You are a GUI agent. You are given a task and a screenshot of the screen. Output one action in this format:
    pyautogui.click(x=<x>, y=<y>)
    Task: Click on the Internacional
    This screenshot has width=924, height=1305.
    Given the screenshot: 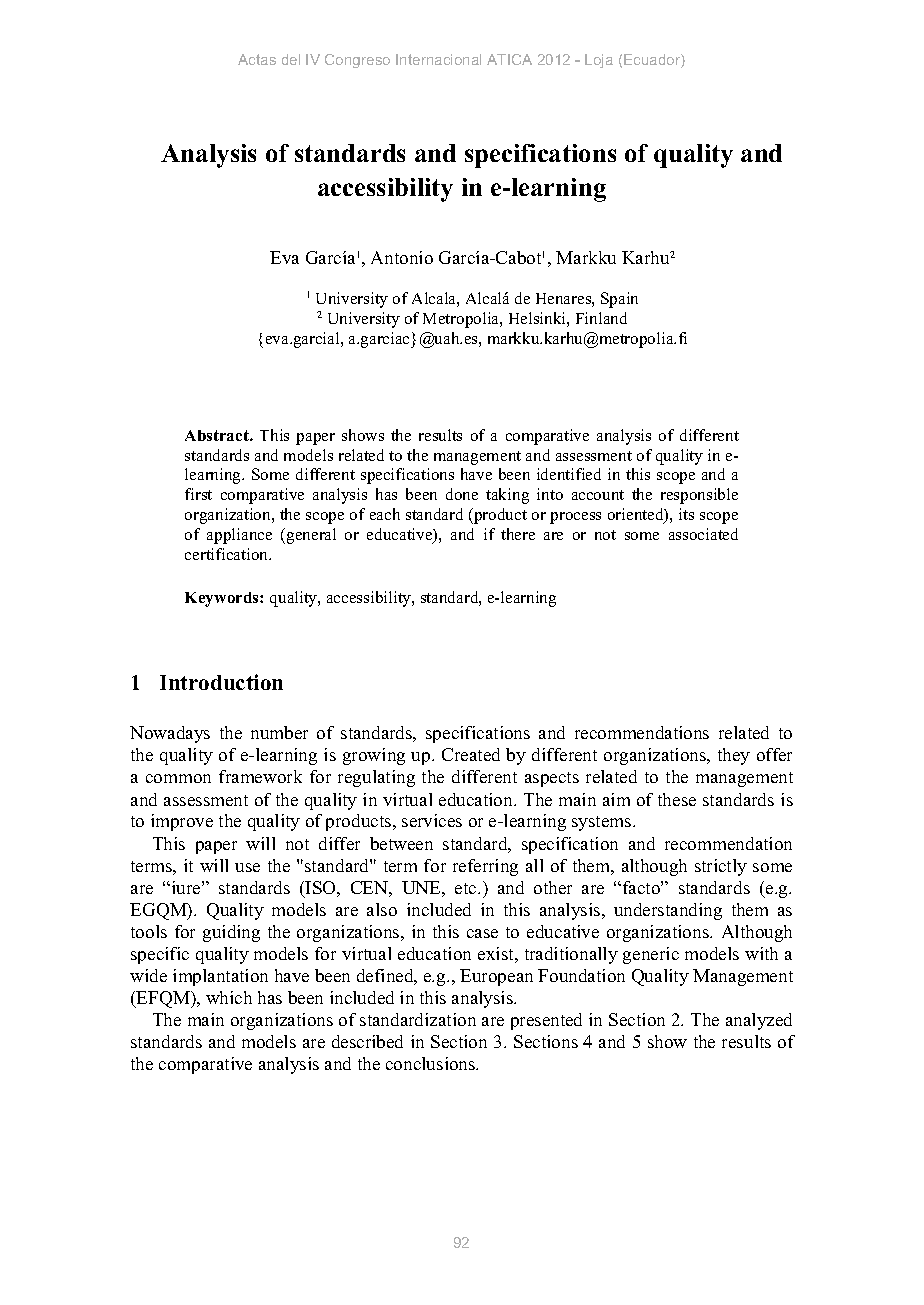 What is the action you would take?
    pyautogui.click(x=438, y=59)
